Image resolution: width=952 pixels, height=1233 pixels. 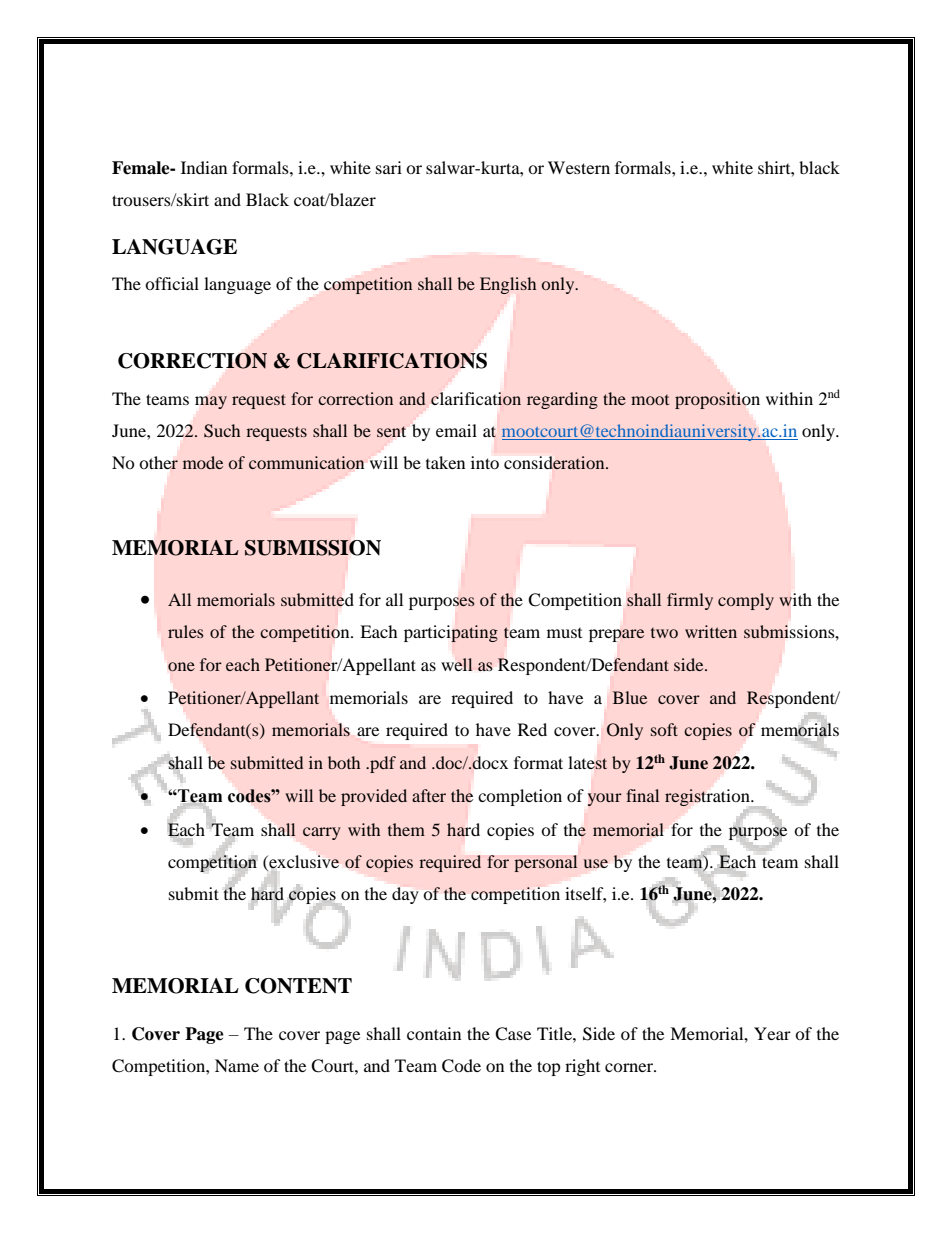 I want to click on written, so click(x=711, y=631).
